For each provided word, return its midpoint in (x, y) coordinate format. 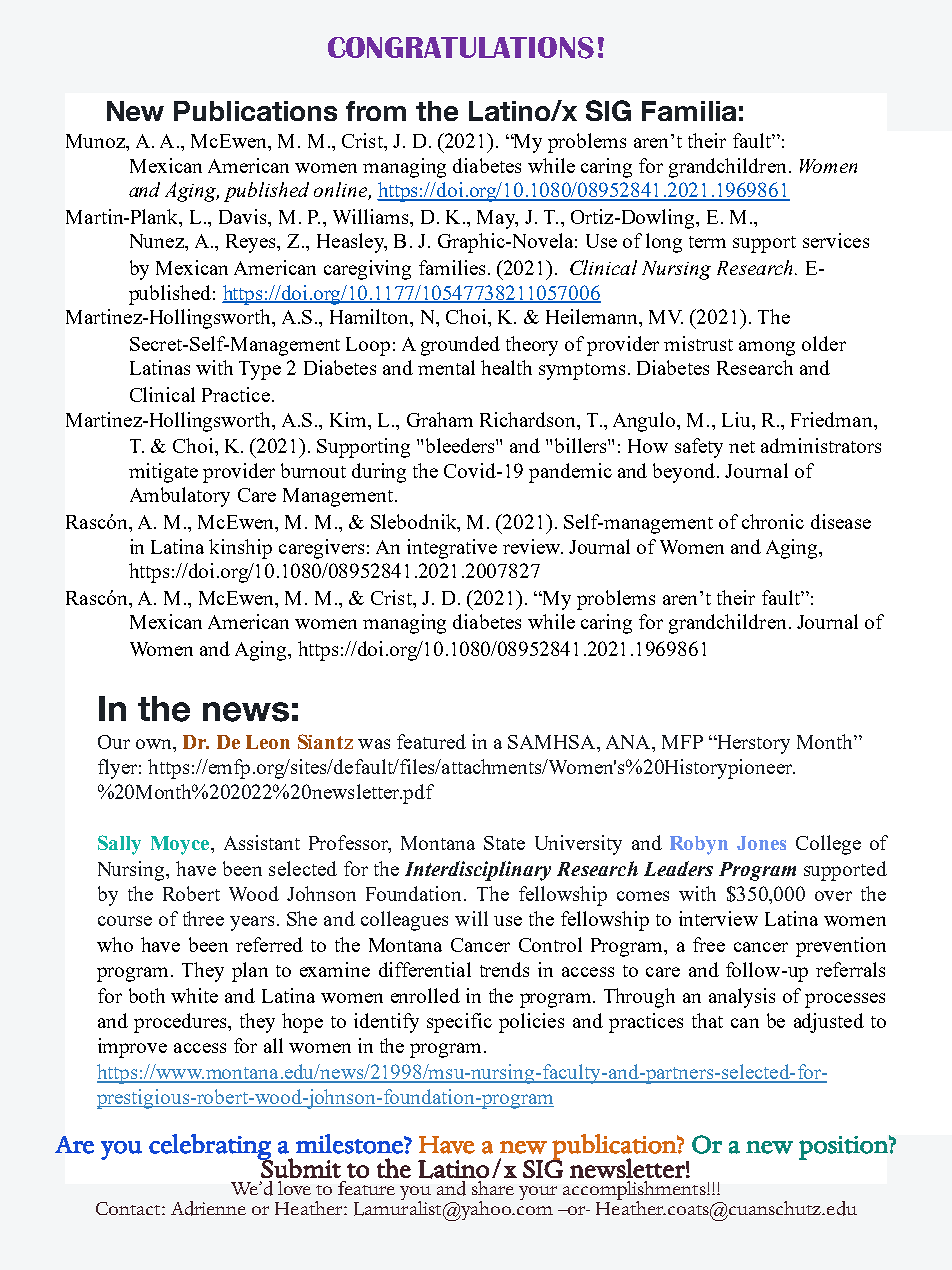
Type (260, 370)
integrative (452, 549)
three (203, 918)
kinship (240, 549)
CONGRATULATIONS (461, 48)
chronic (773, 521)
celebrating (211, 1148)
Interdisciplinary (478, 871)
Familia (689, 111)
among (767, 348)
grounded (460, 346)
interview (718, 918)
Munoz (96, 141)
